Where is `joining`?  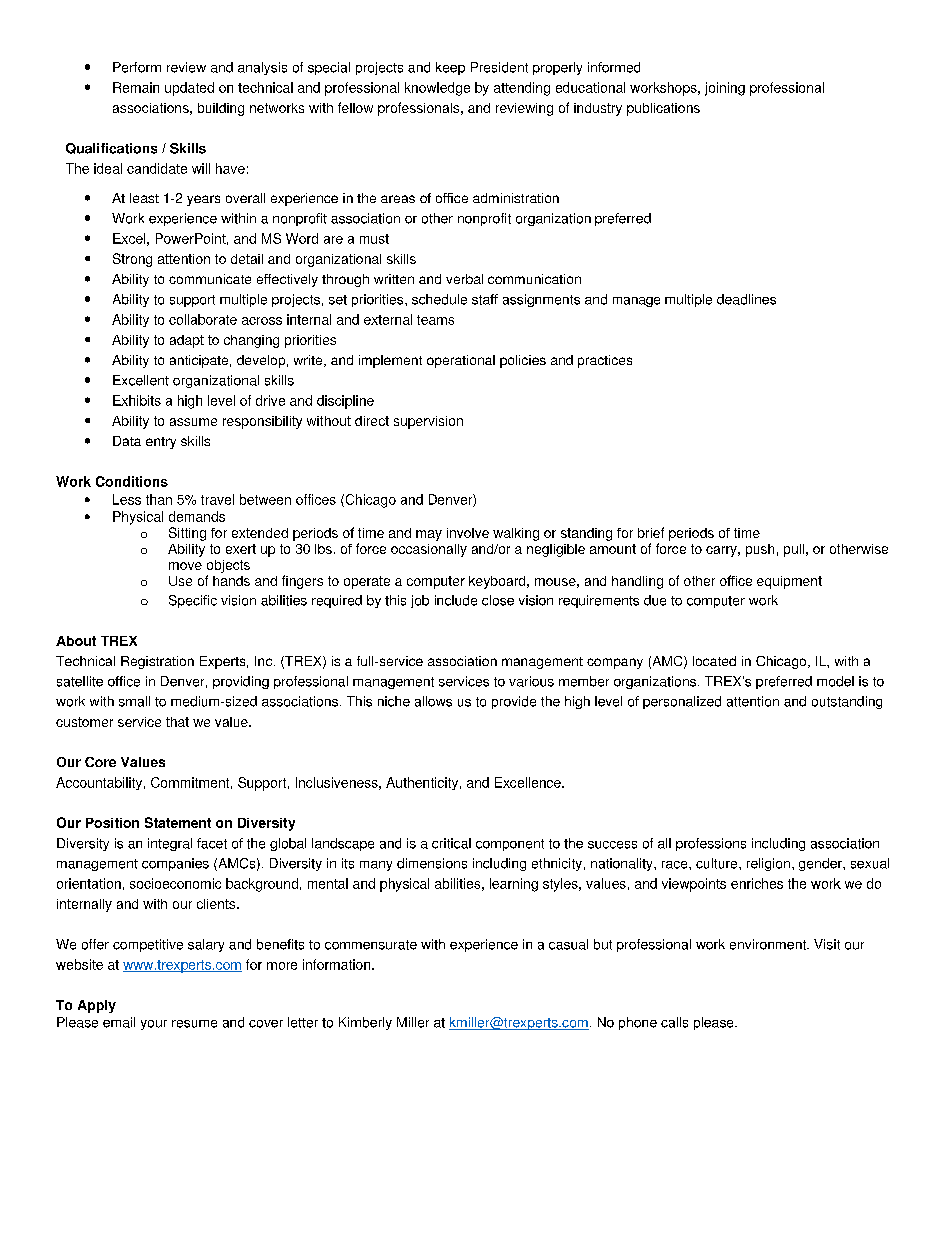 joining is located at coordinates (725, 89).
